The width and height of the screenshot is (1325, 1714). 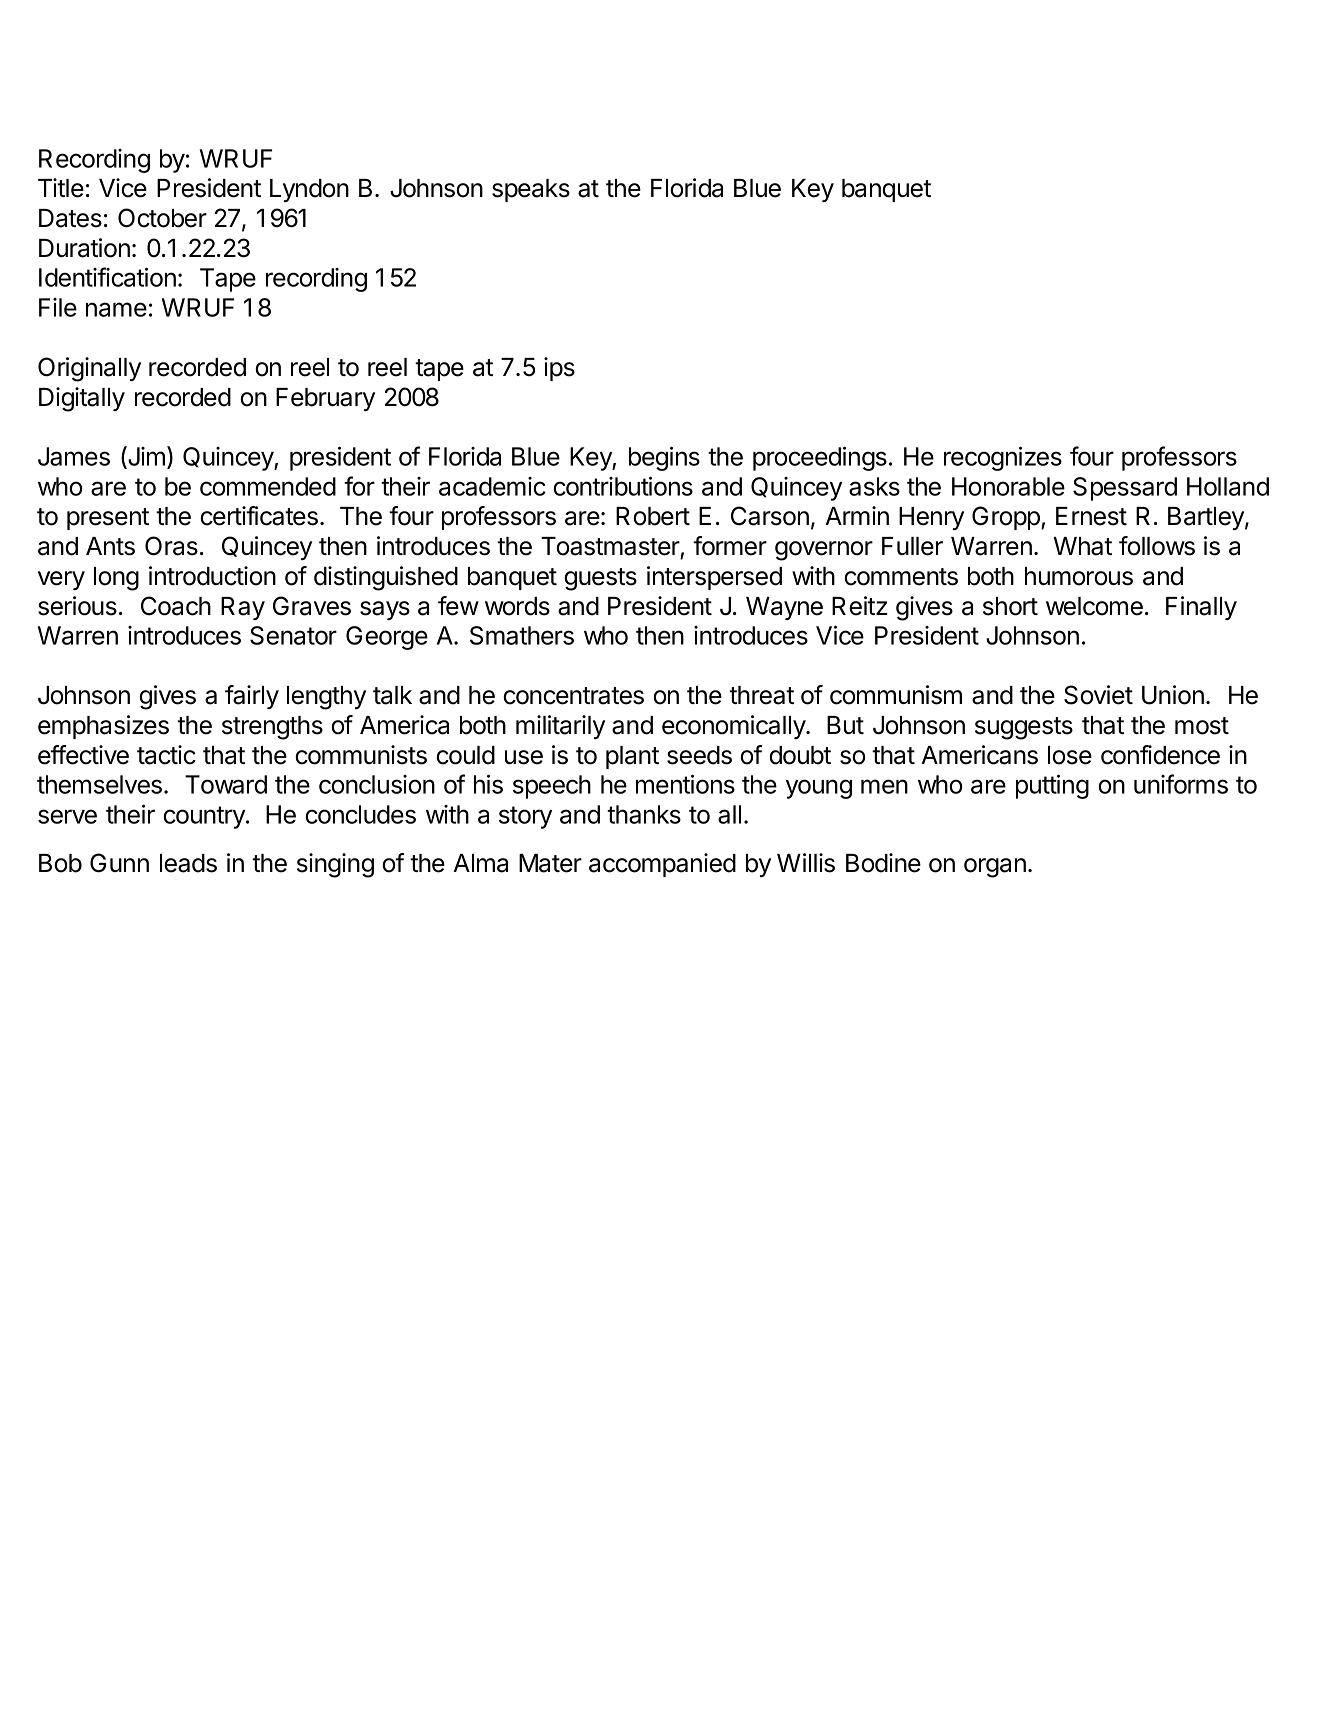 I want to click on Ernest, so click(x=1091, y=516).
